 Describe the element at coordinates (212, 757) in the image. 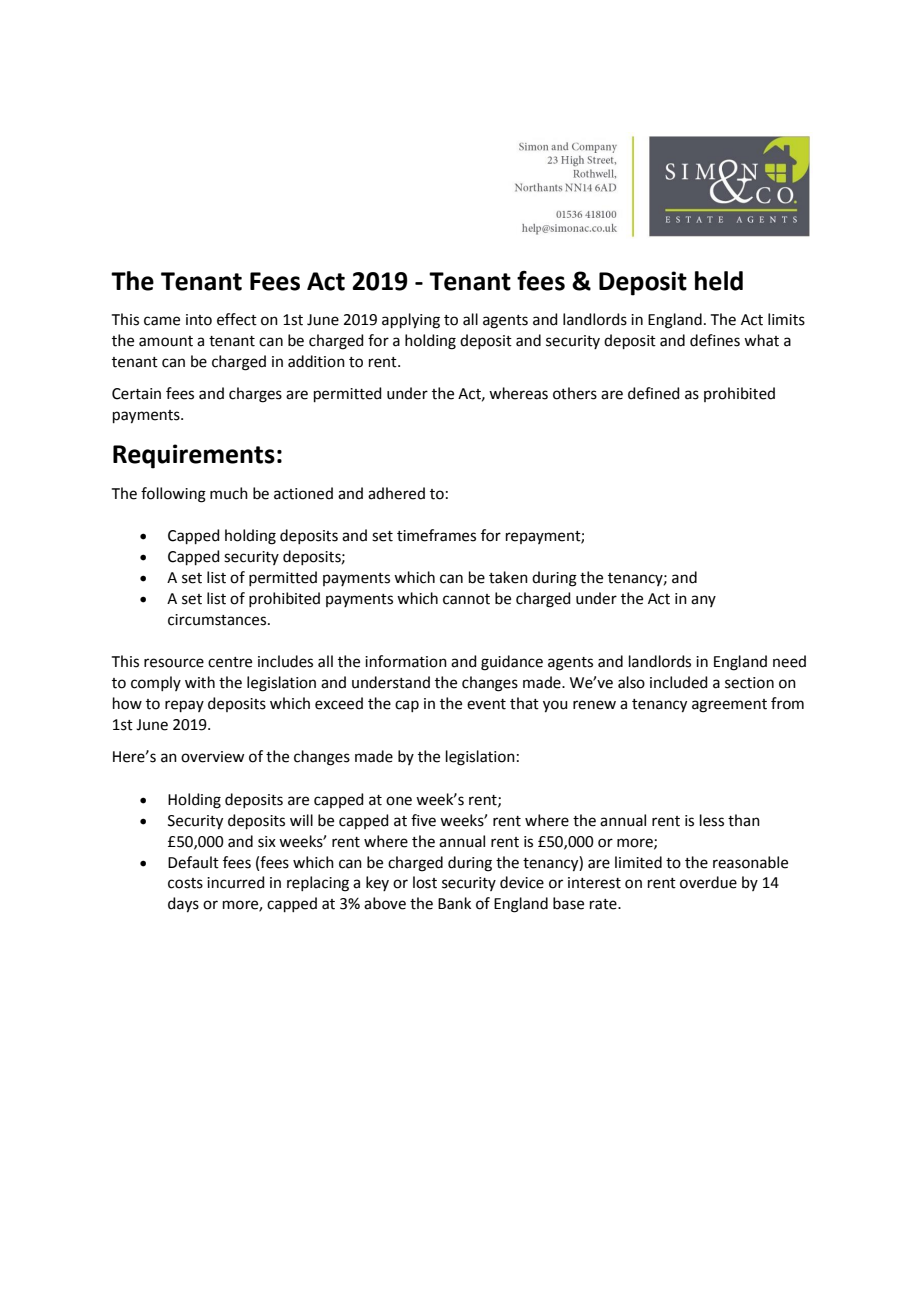

I see `overview` at that location.
